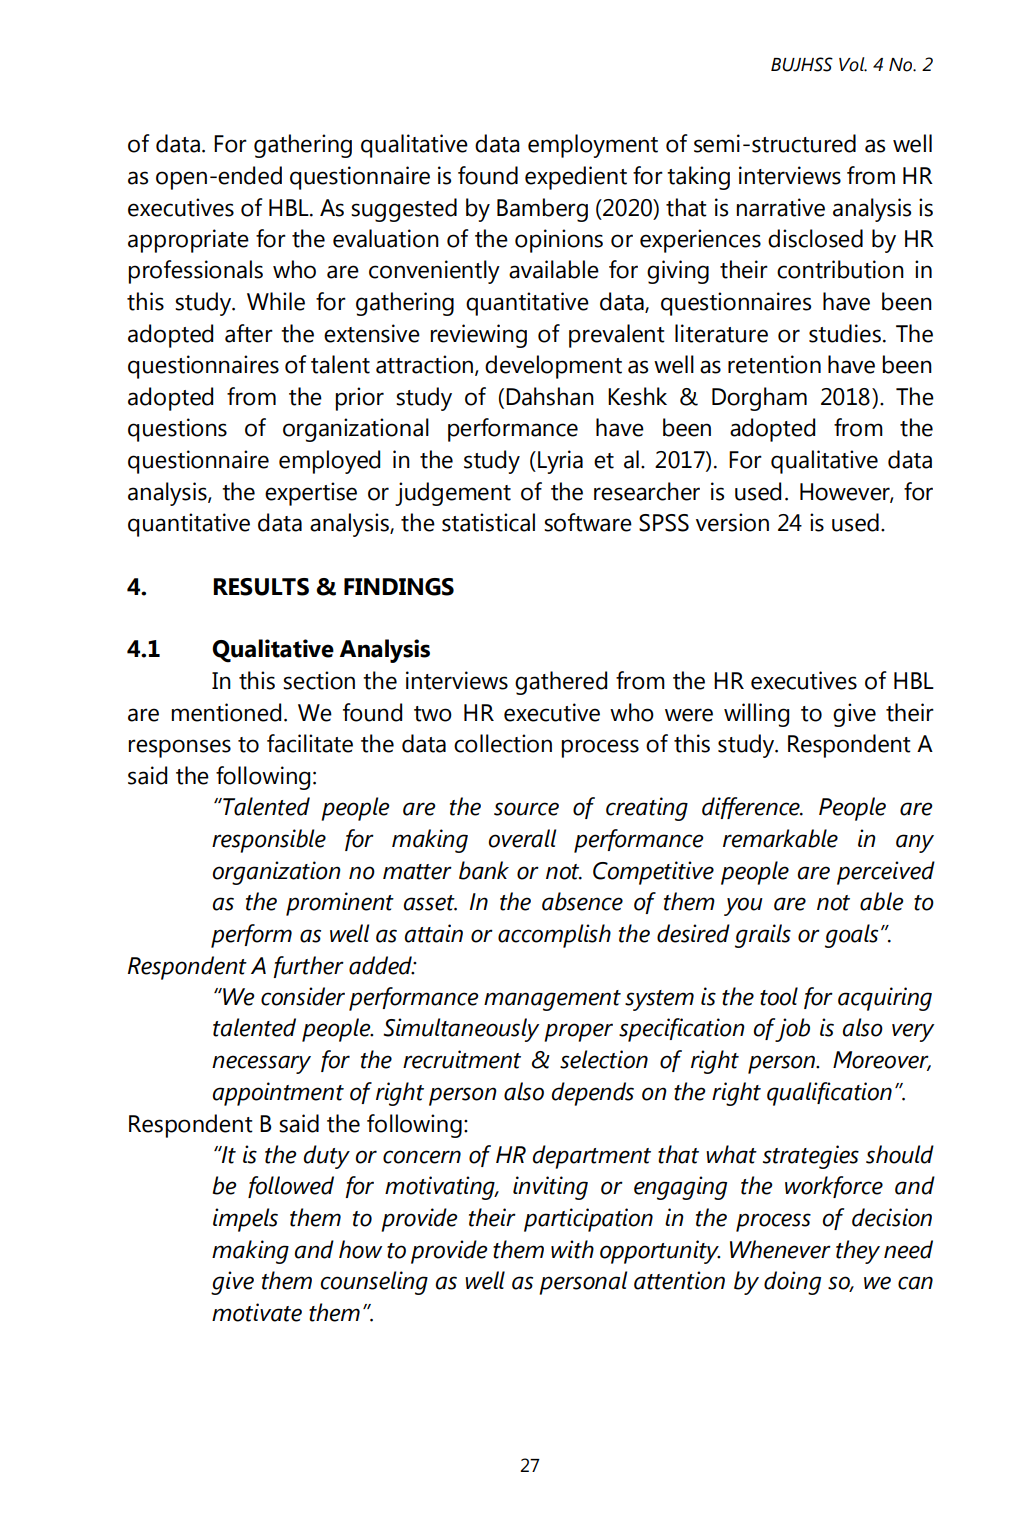 The image size is (1018, 1527). I want to click on tool, so click(779, 996).
